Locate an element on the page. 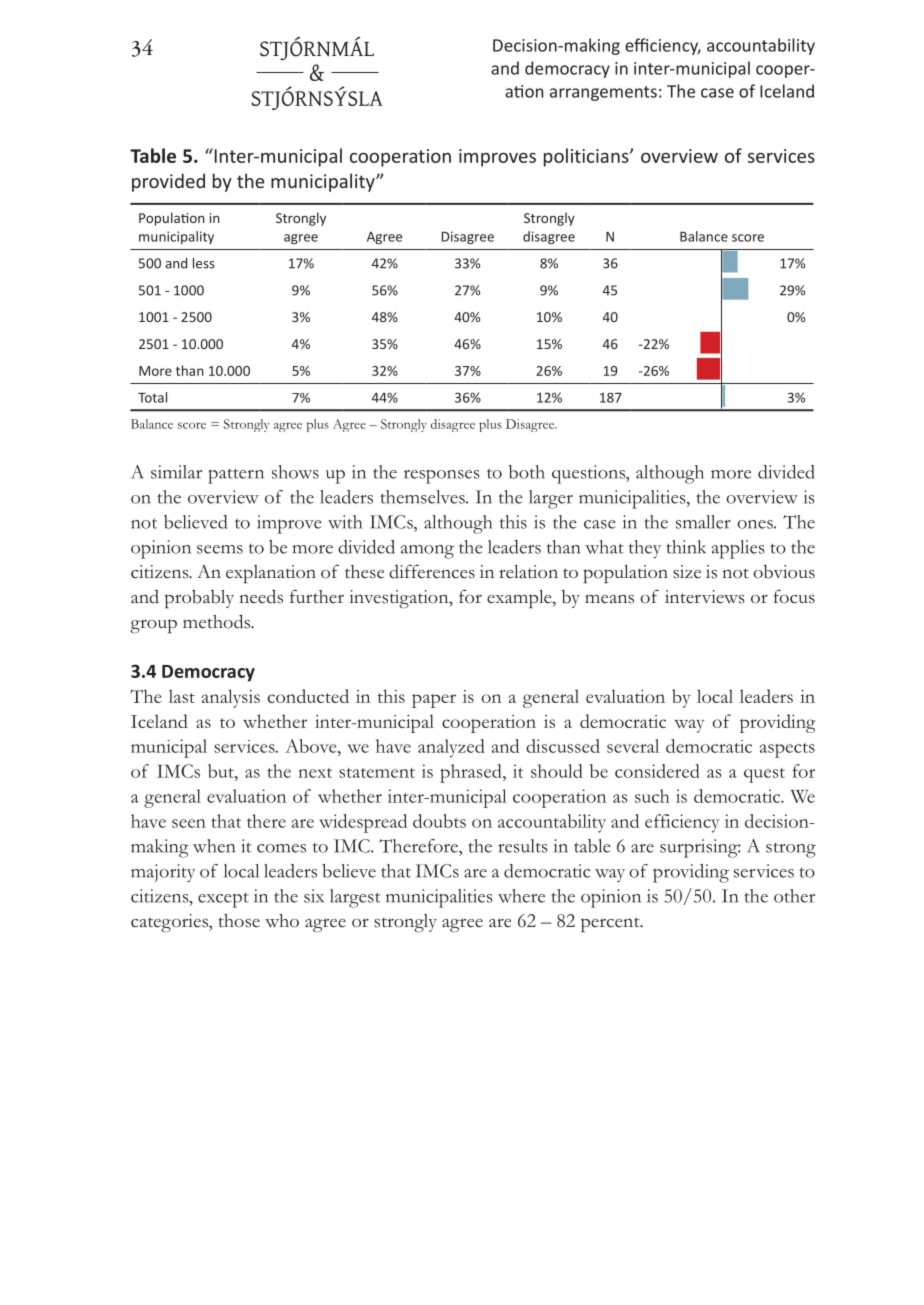 This document has height=1305, width=924. provided is located at coordinates (168, 182).
